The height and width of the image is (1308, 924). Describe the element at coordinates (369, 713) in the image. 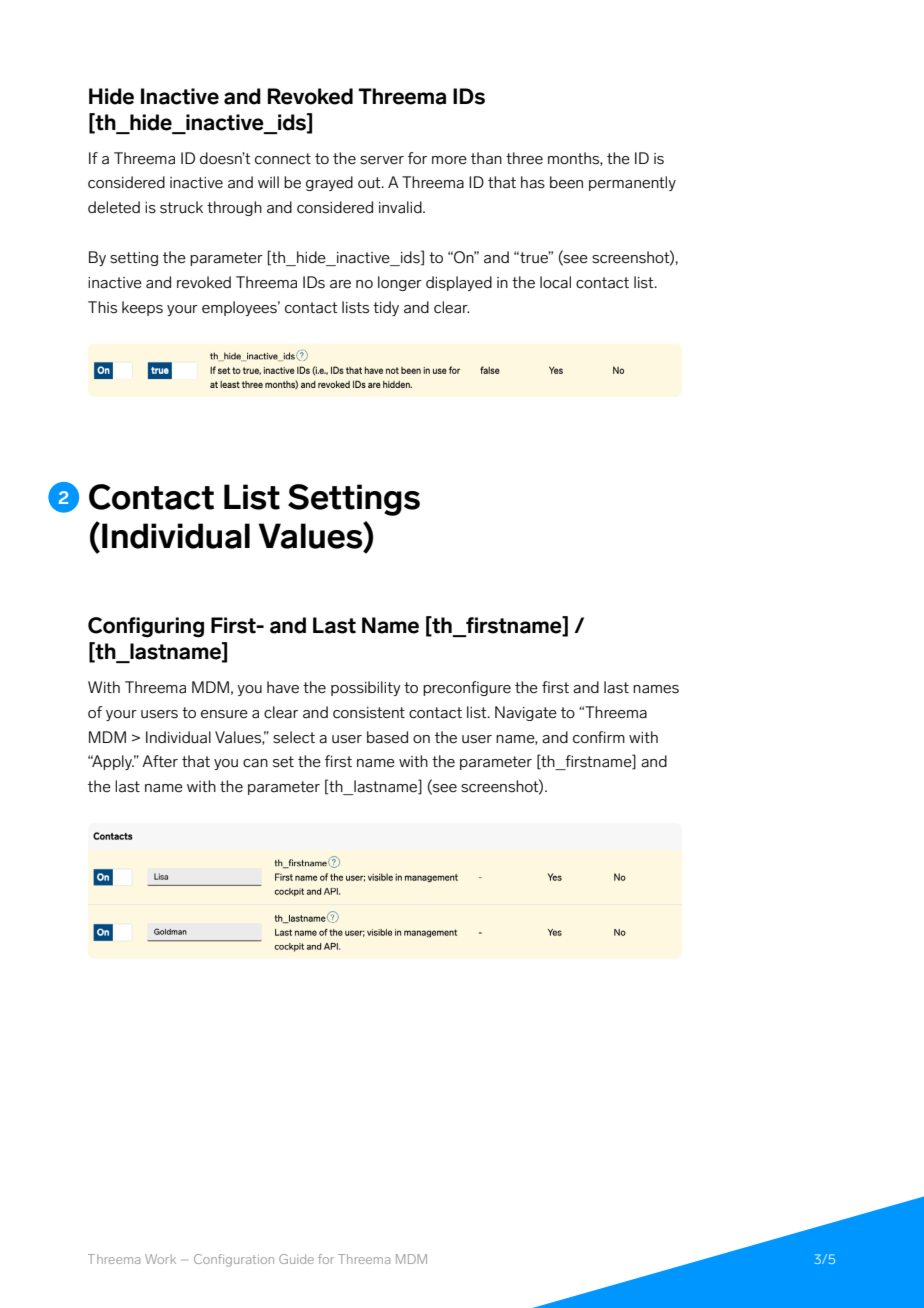

I see `consistent` at that location.
